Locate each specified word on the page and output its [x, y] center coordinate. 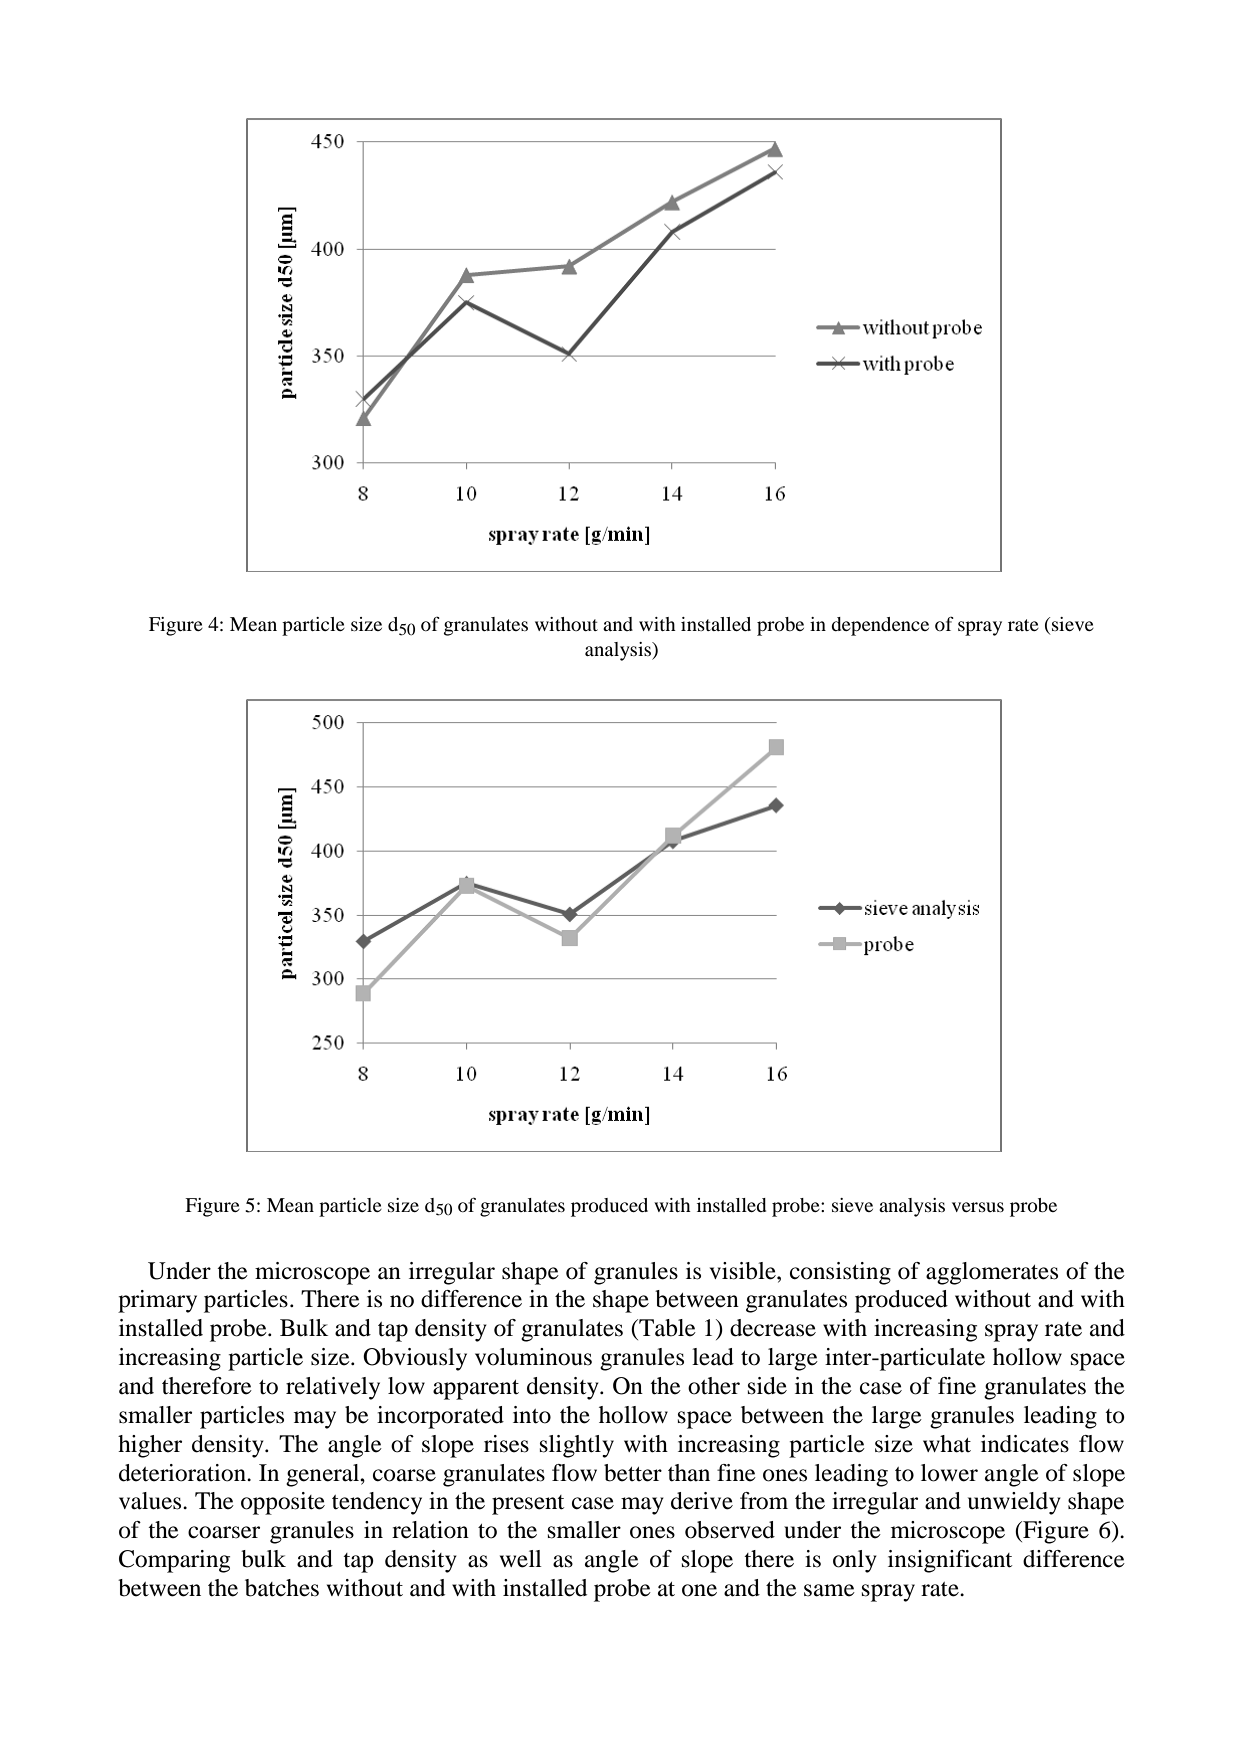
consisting [840, 1273]
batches [282, 1588]
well [521, 1559]
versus [978, 1207]
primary [157, 1301]
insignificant [950, 1561]
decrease [773, 1328]
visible [744, 1271]
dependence [880, 626]
